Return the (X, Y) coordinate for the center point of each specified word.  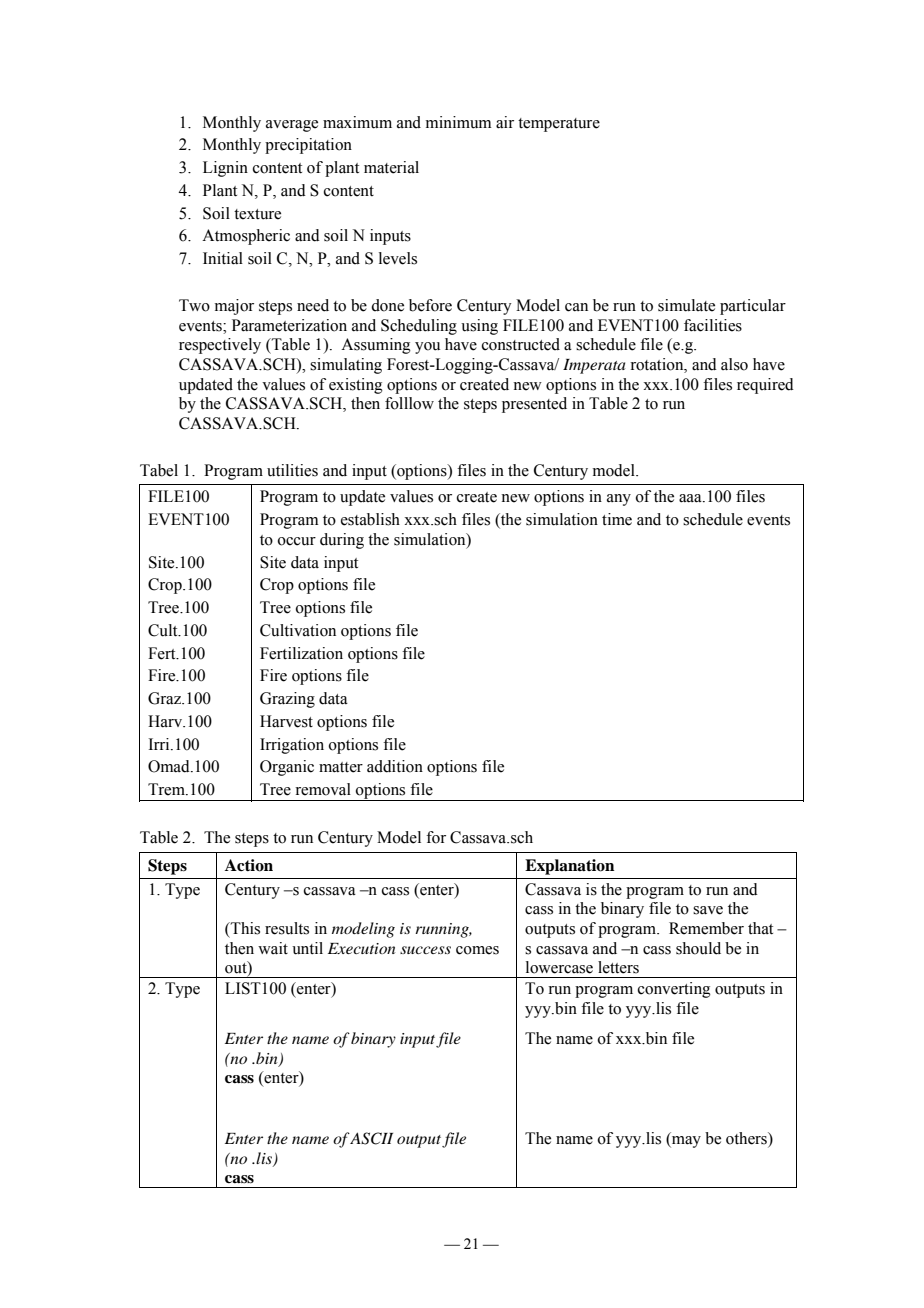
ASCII (371, 1138)
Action (249, 865)
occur (297, 541)
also (734, 364)
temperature (559, 125)
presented (534, 405)
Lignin (225, 169)
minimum (458, 122)
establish (370, 519)
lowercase (559, 967)
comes (477, 950)
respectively (220, 346)
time (617, 519)
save (708, 910)
